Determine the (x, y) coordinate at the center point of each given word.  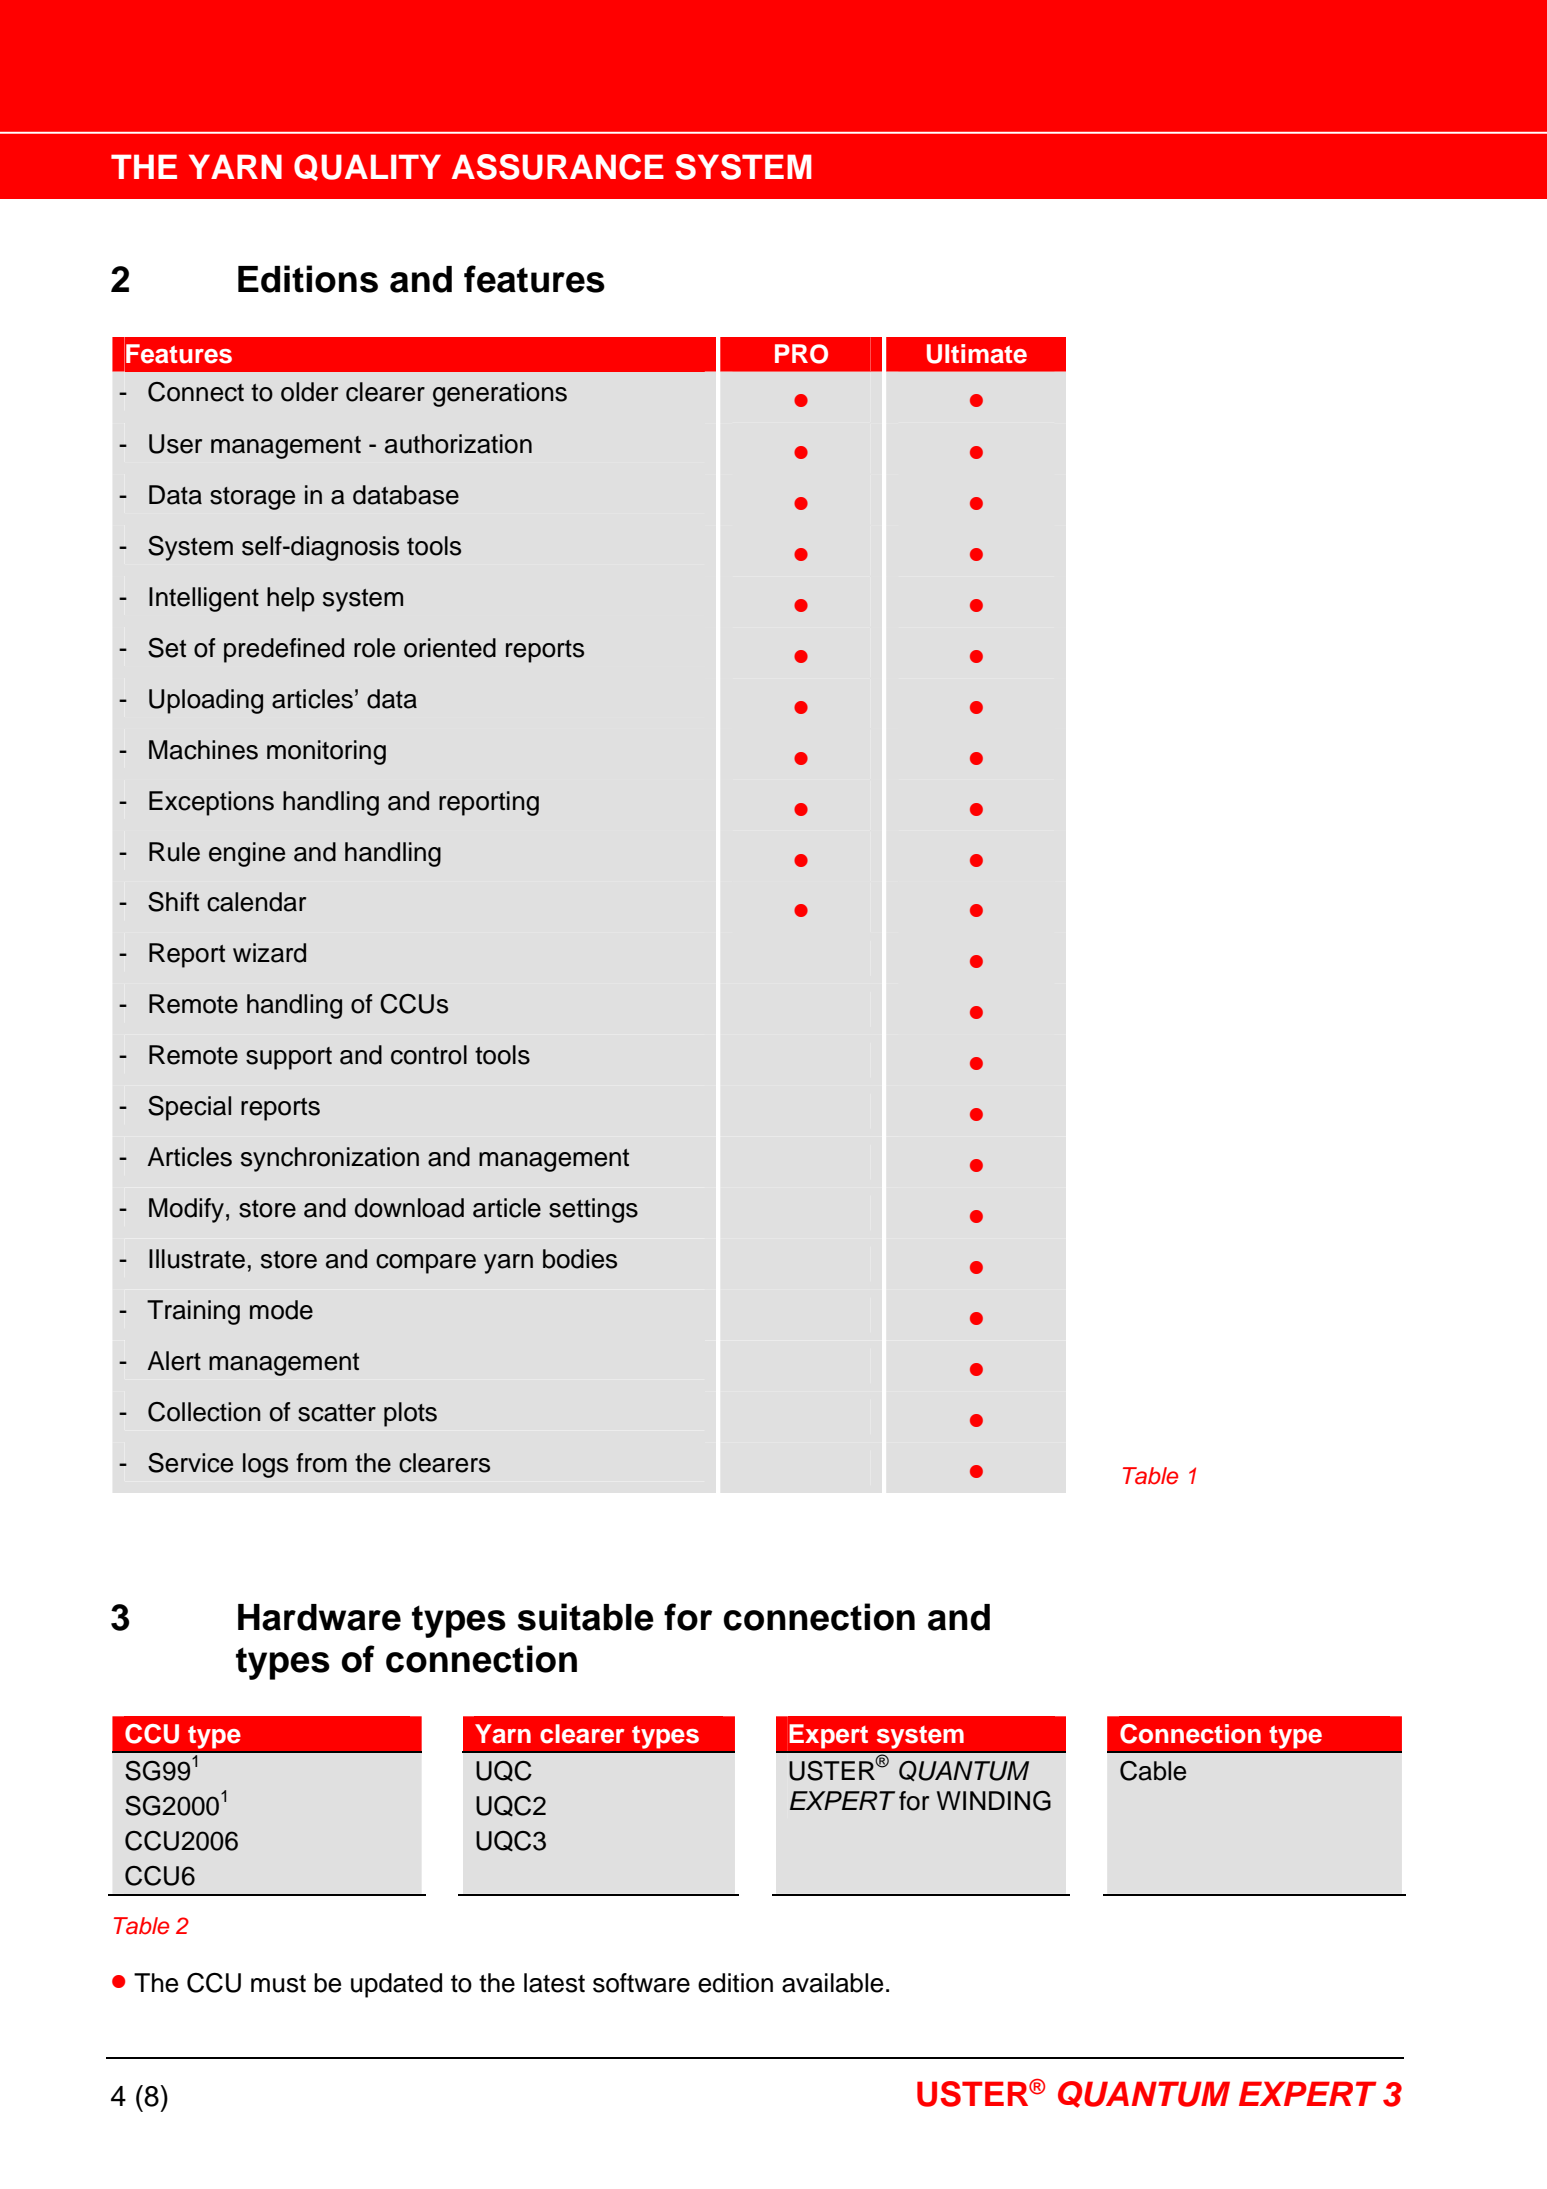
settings (593, 1210)
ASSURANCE (558, 167)
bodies (580, 1259)
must (278, 1984)
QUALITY (367, 167)
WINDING (994, 1801)
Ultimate (977, 354)
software (641, 1983)
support (289, 1058)
